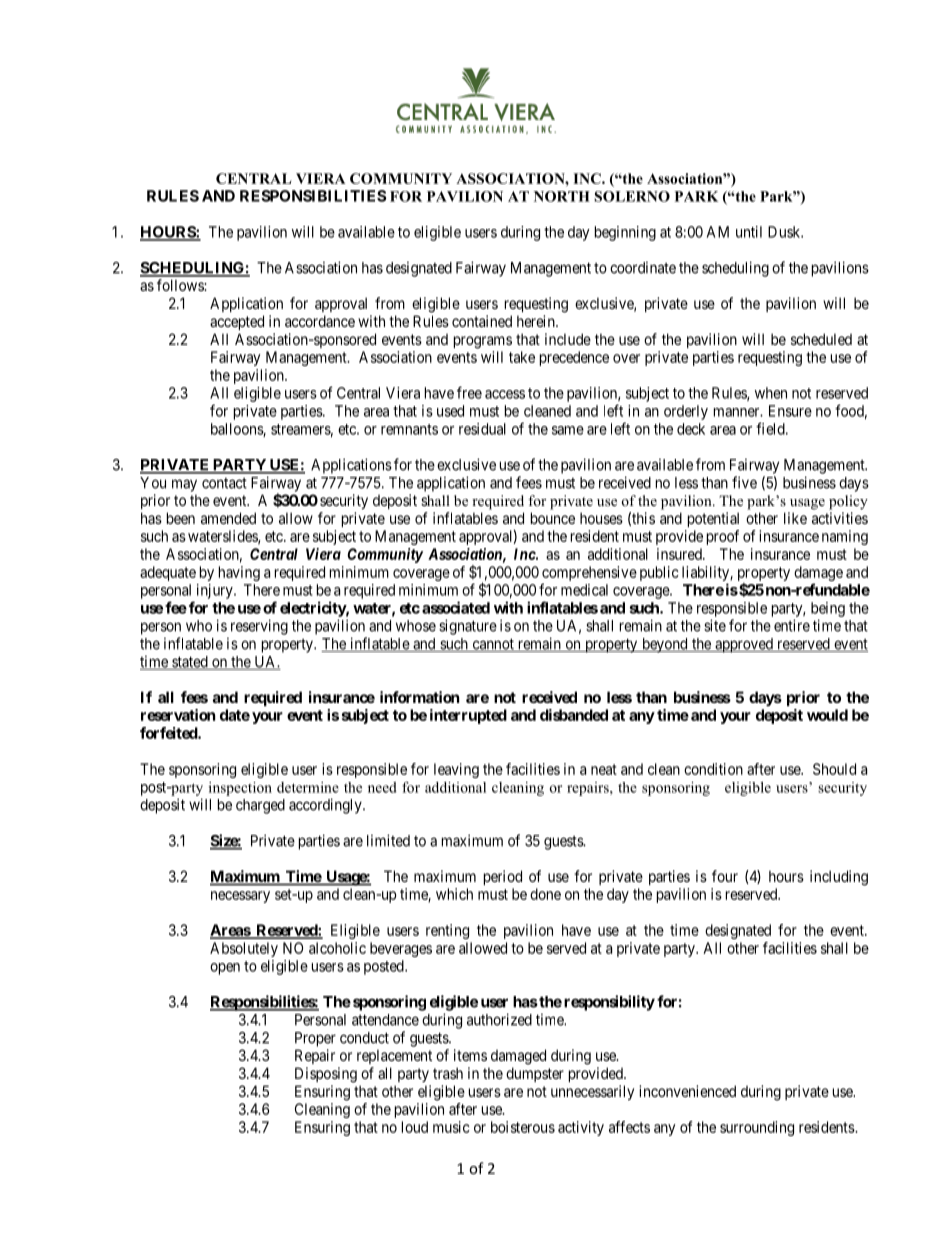 Image resolution: width=952 pixels, height=1233 pixels. Describe the element at coordinates (326, 1075) in the screenshot. I see `Disposing` at that location.
